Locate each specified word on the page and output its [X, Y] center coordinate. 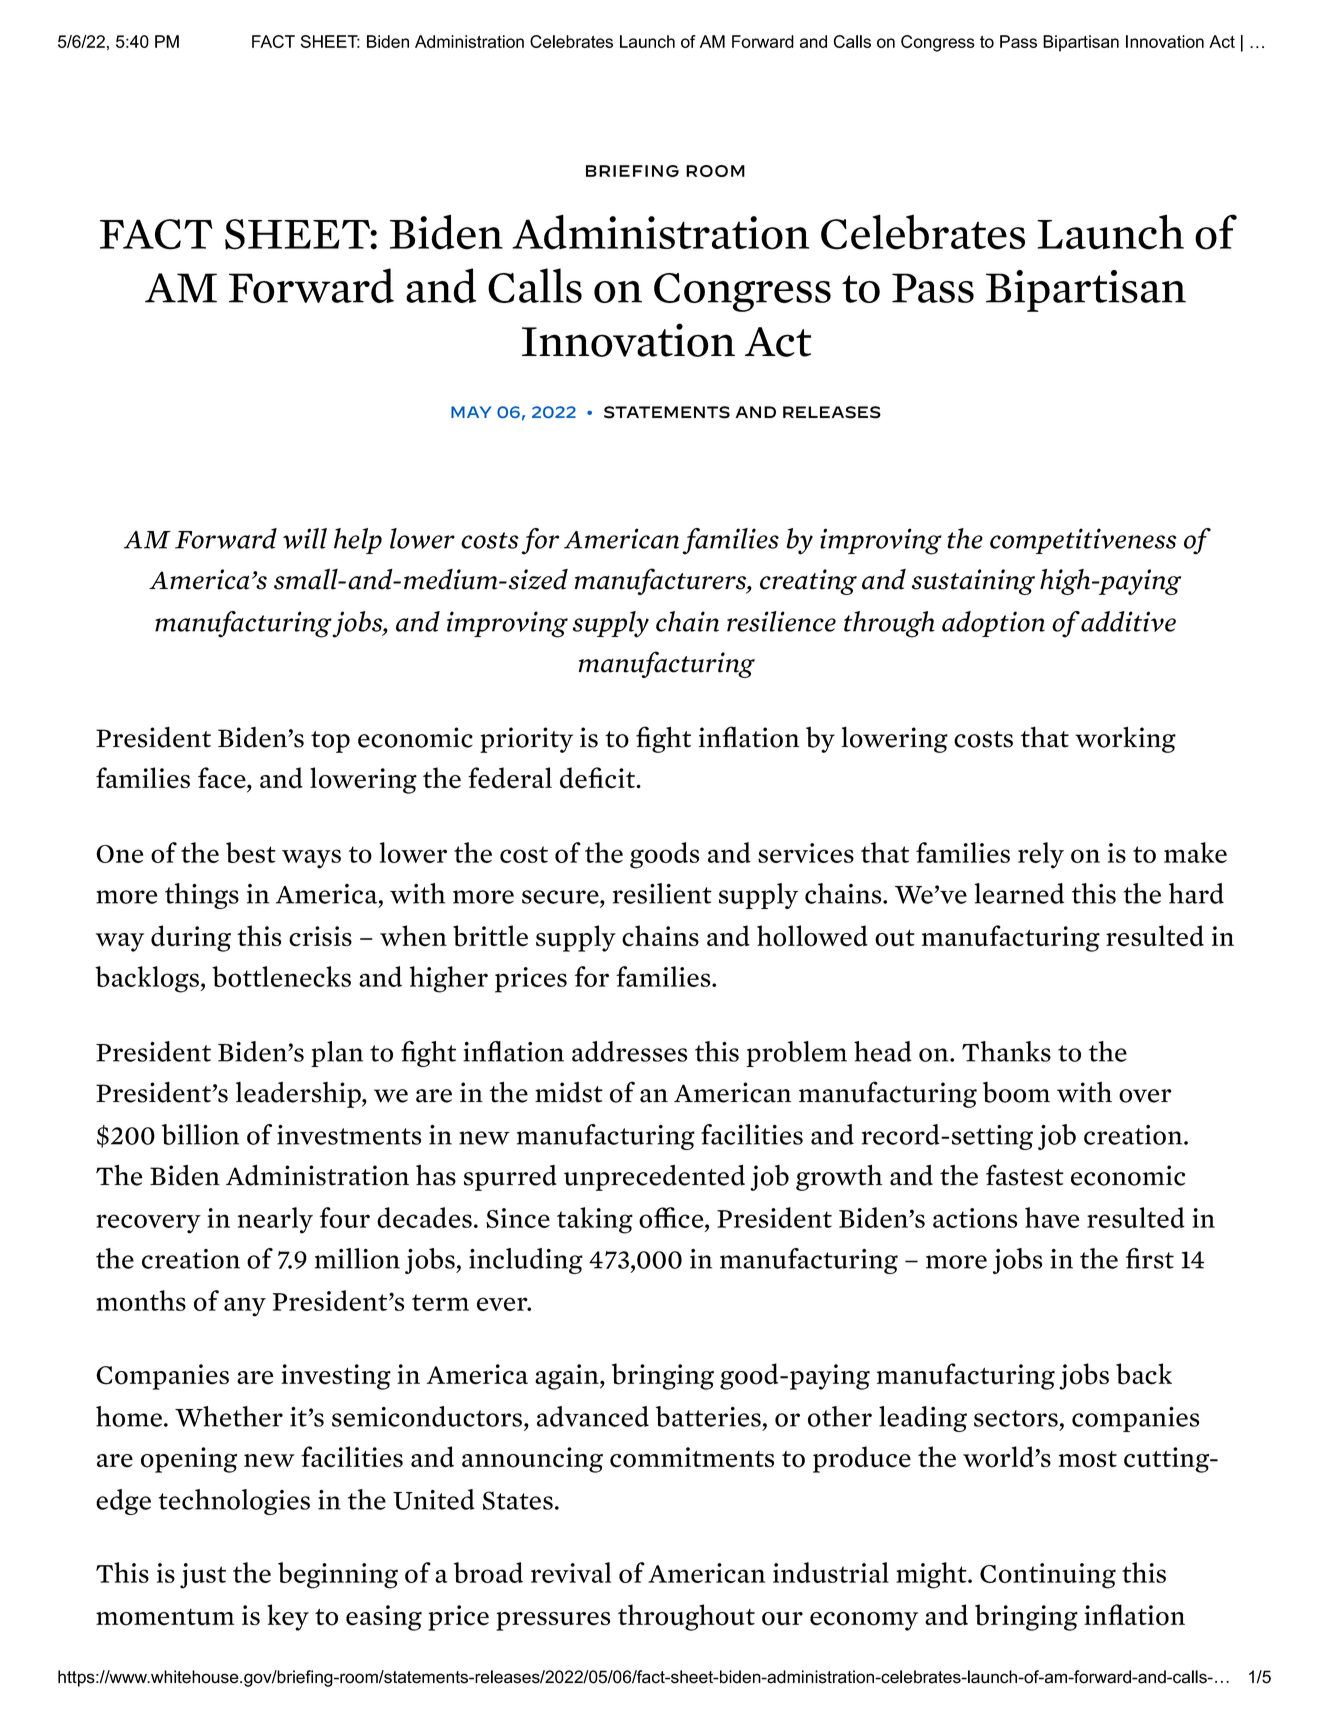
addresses [629, 1051]
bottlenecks [281, 976]
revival [571, 1572]
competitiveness [1083, 541]
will [305, 538]
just [203, 1576]
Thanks [1006, 1051]
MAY [471, 412]
